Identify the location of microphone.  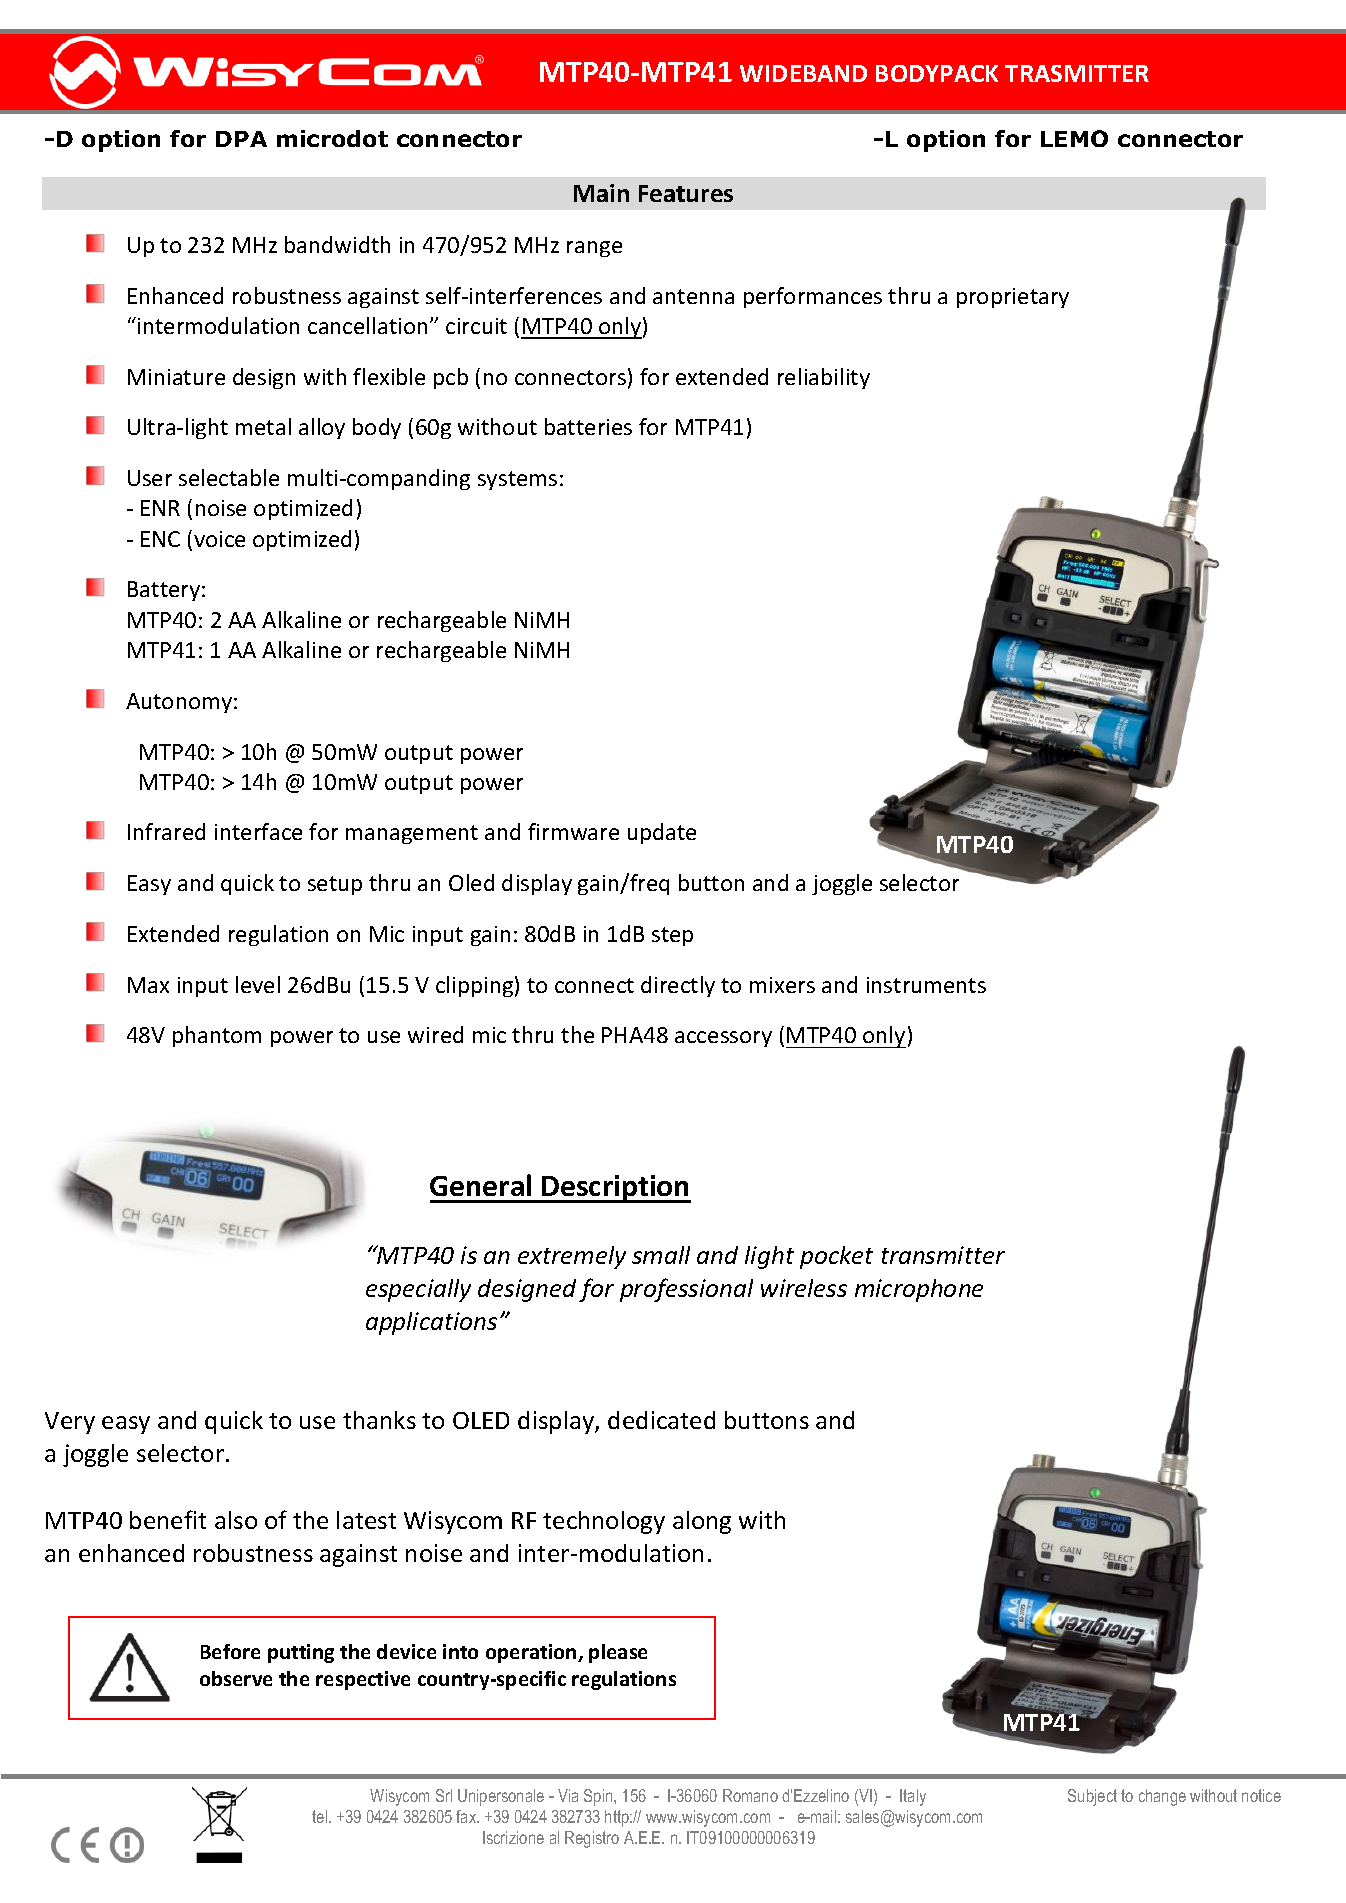
(919, 1290).
